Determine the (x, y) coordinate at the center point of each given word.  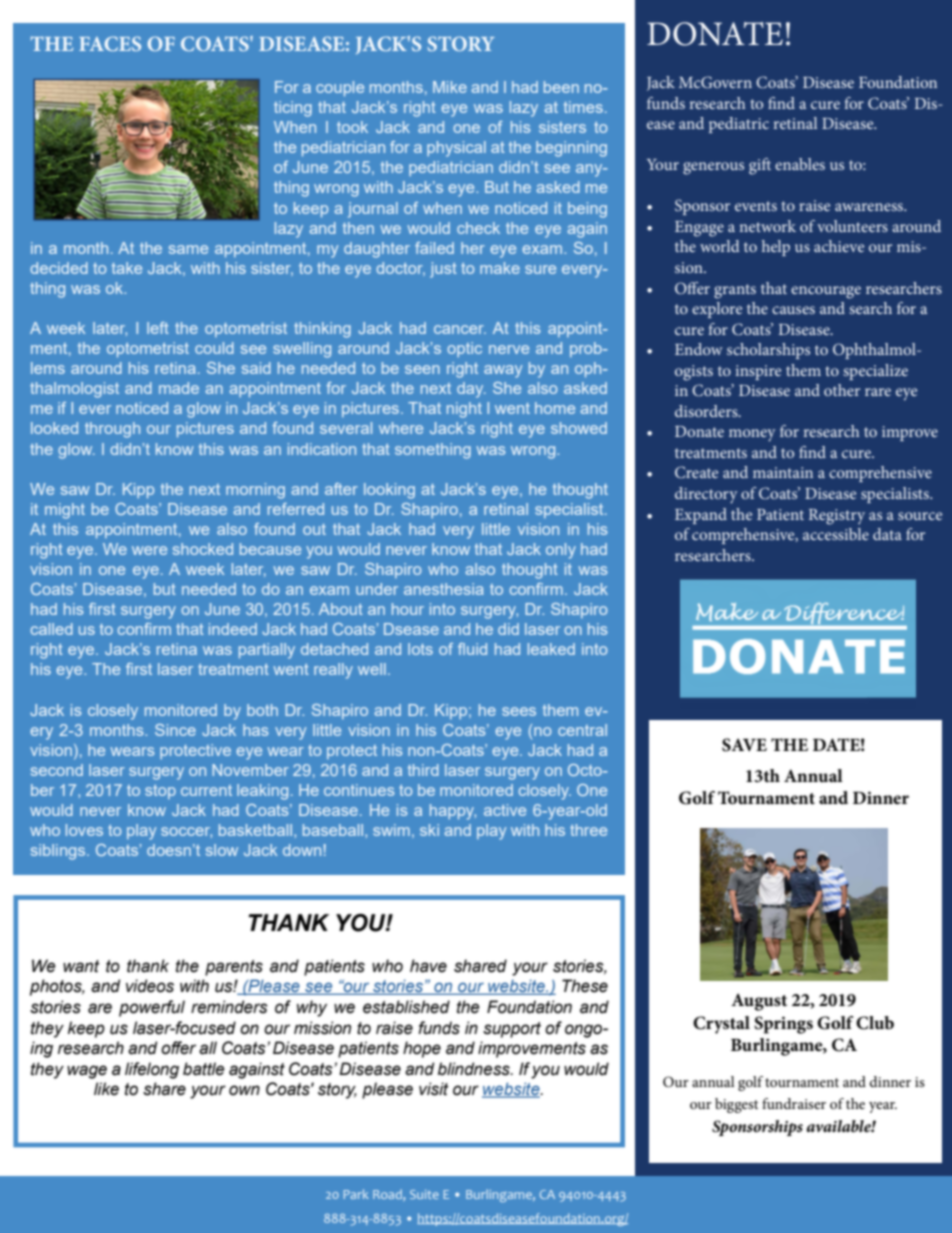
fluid (472, 649)
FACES (110, 43)
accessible (836, 534)
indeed (233, 629)
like (106, 1089)
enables (800, 164)
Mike (450, 87)
